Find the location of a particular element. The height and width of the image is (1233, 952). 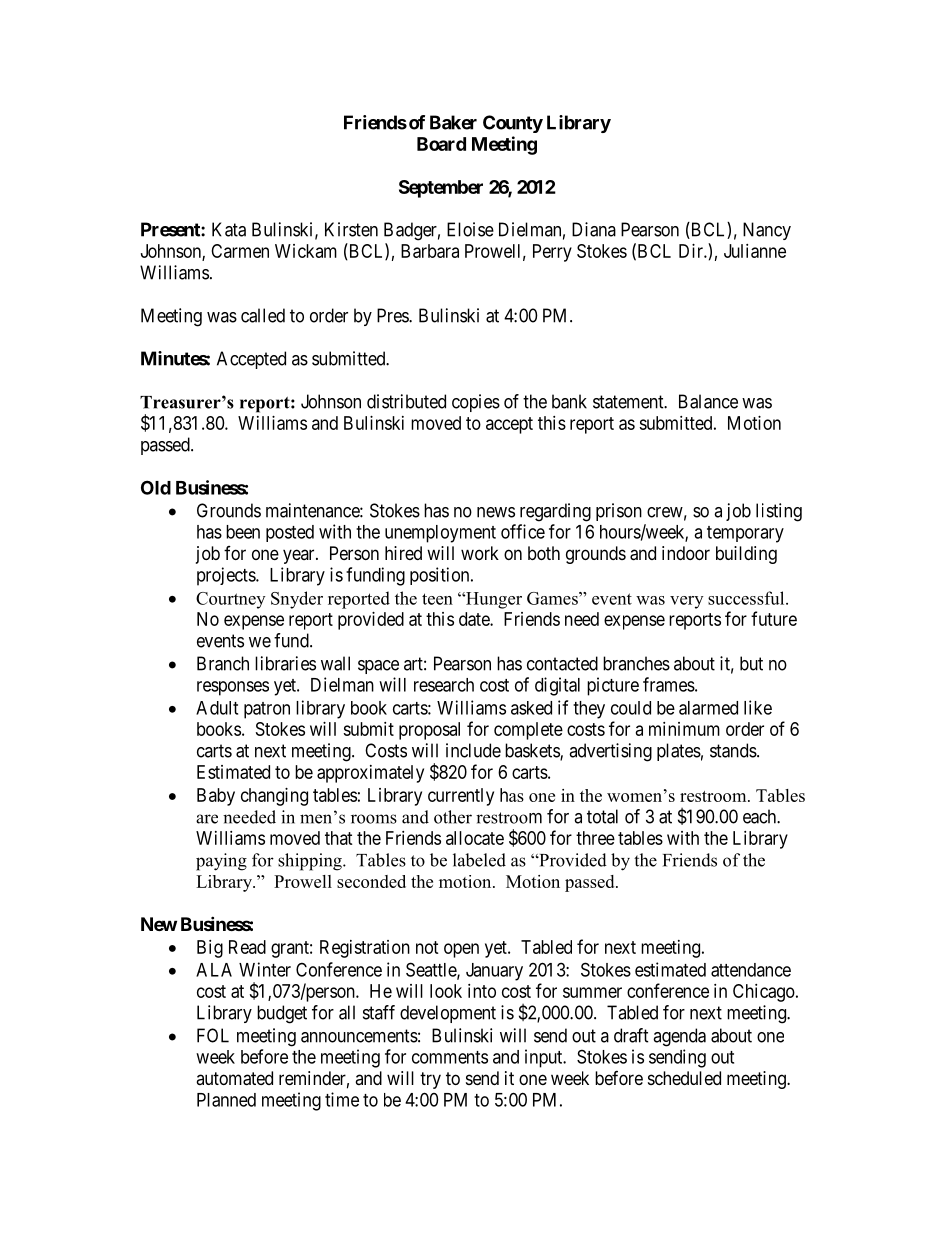

Nancy is located at coordinates (767, 231).
